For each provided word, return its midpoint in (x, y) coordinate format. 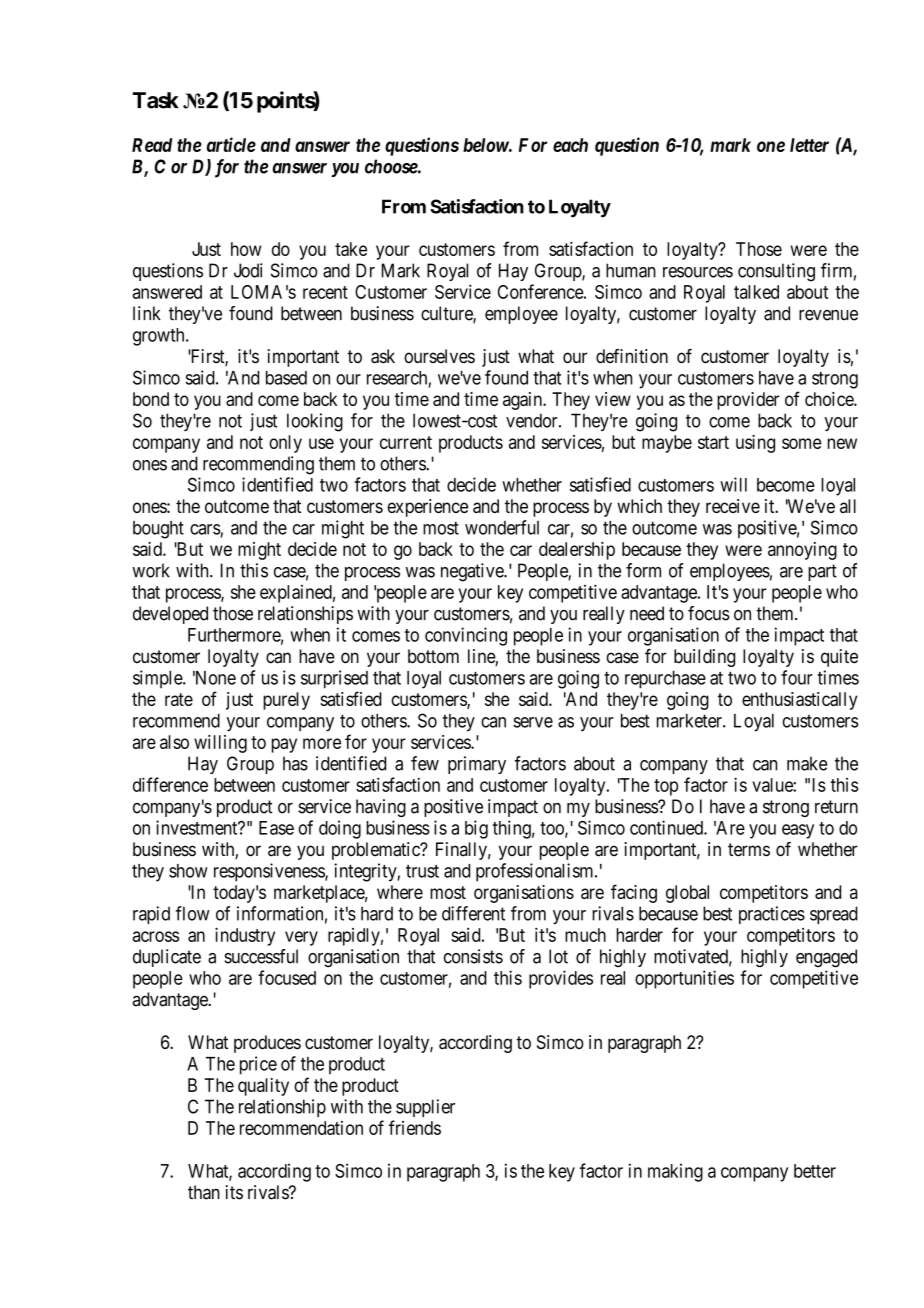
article (231, 144)
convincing (466, 636)
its (234, 1192)
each (570, 145)
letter (809, 145)
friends (415, 1127)
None (214, 678)
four (797, 677)
